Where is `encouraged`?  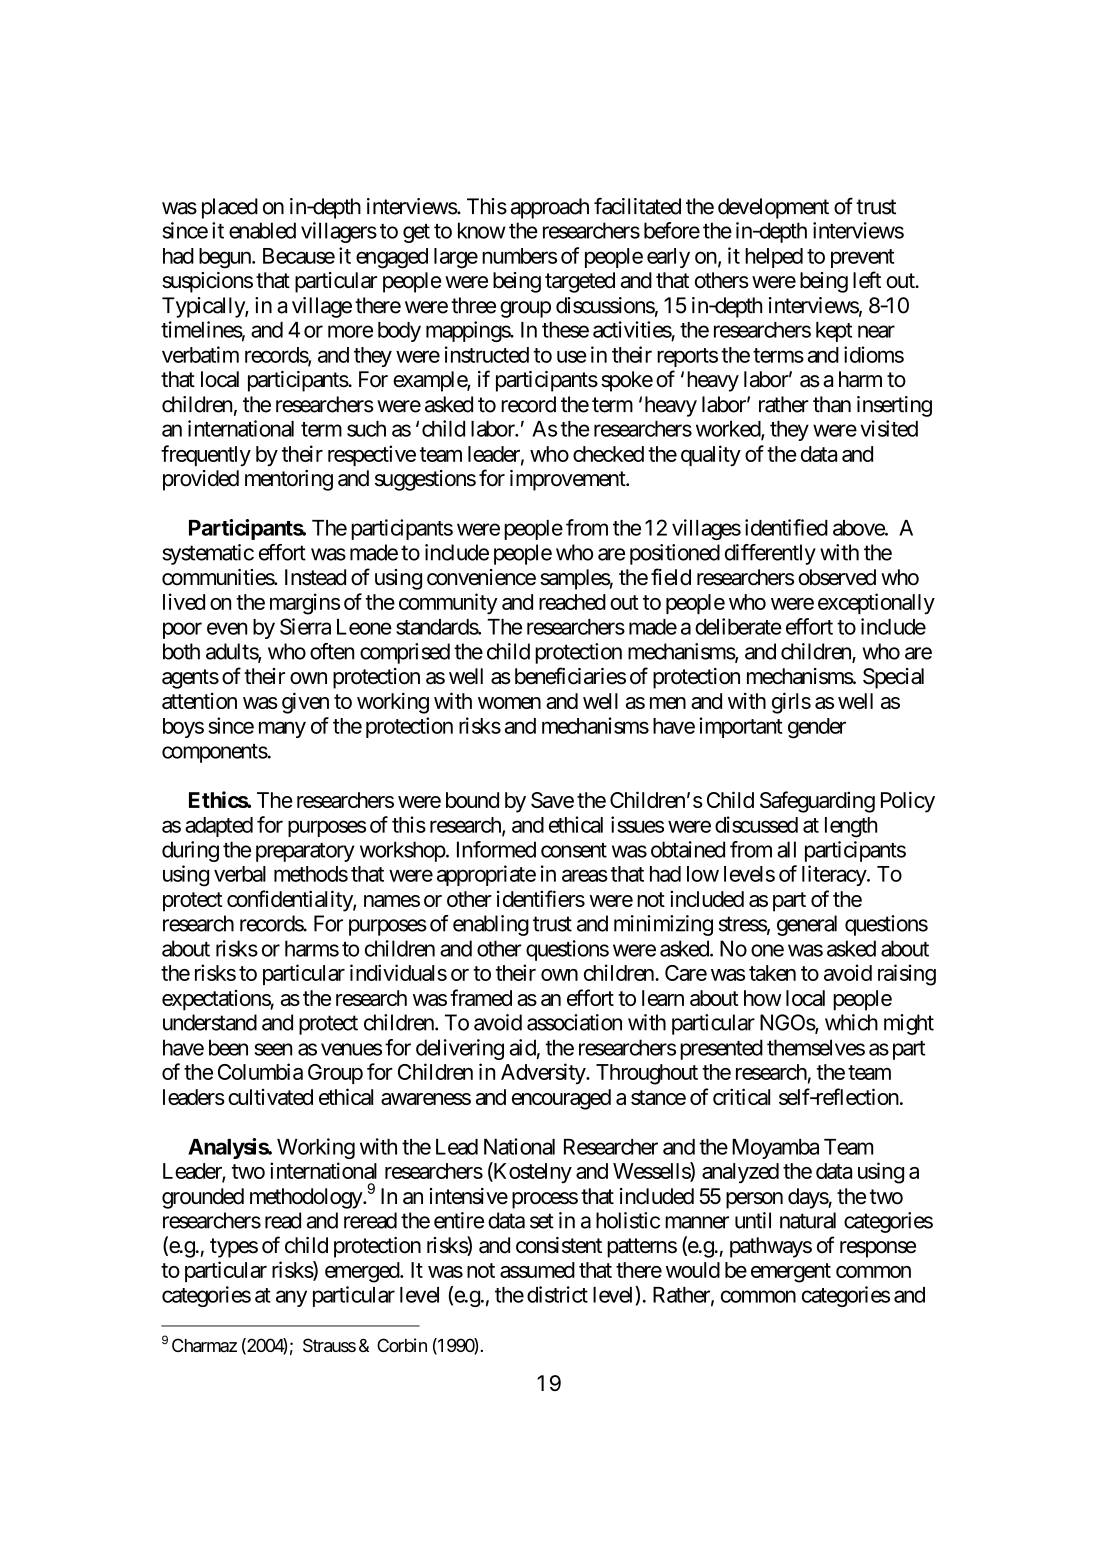
encouraged is located at coordinates (561, 1099).
